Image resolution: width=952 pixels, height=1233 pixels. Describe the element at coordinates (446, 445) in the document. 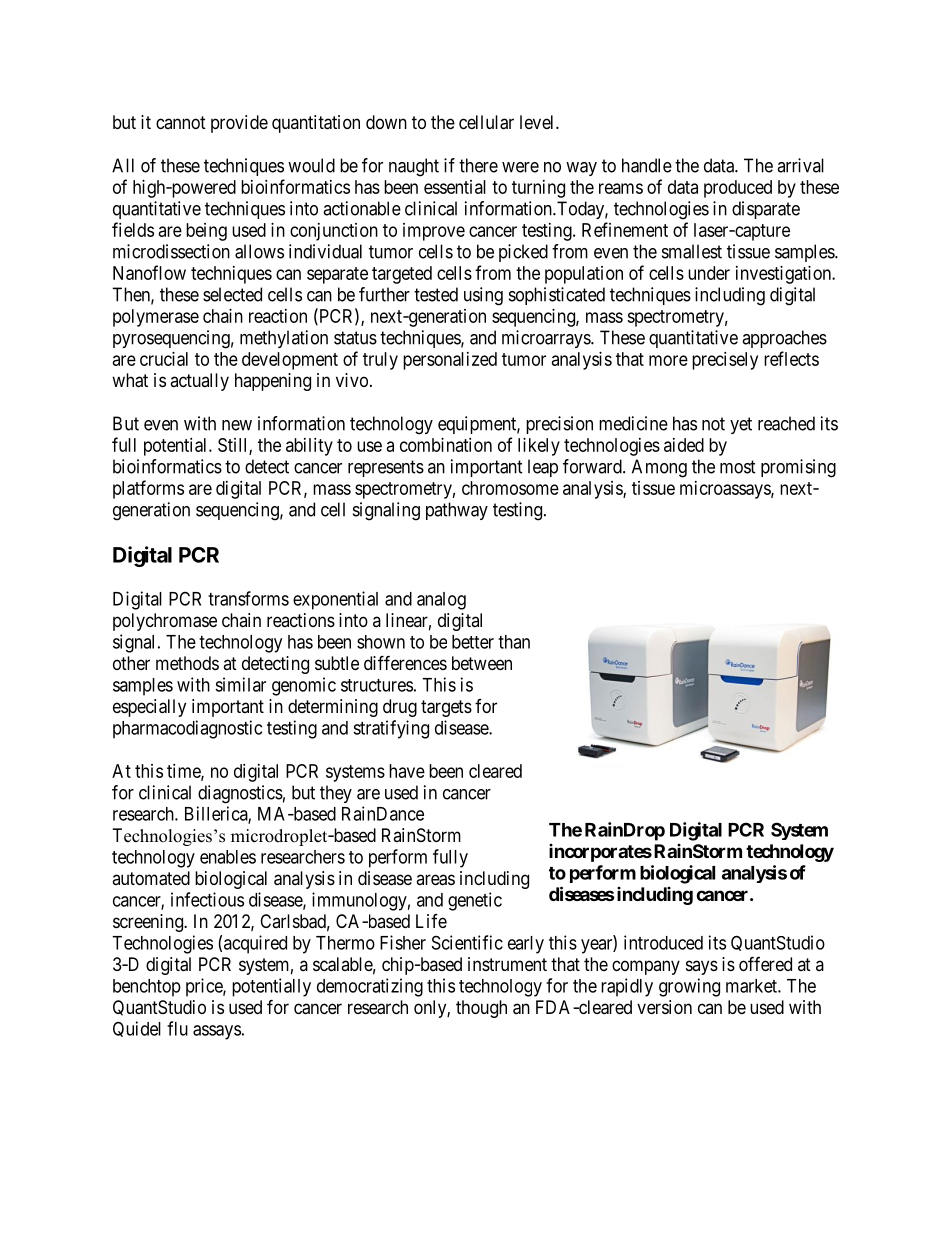

I see `combination` at that location.
